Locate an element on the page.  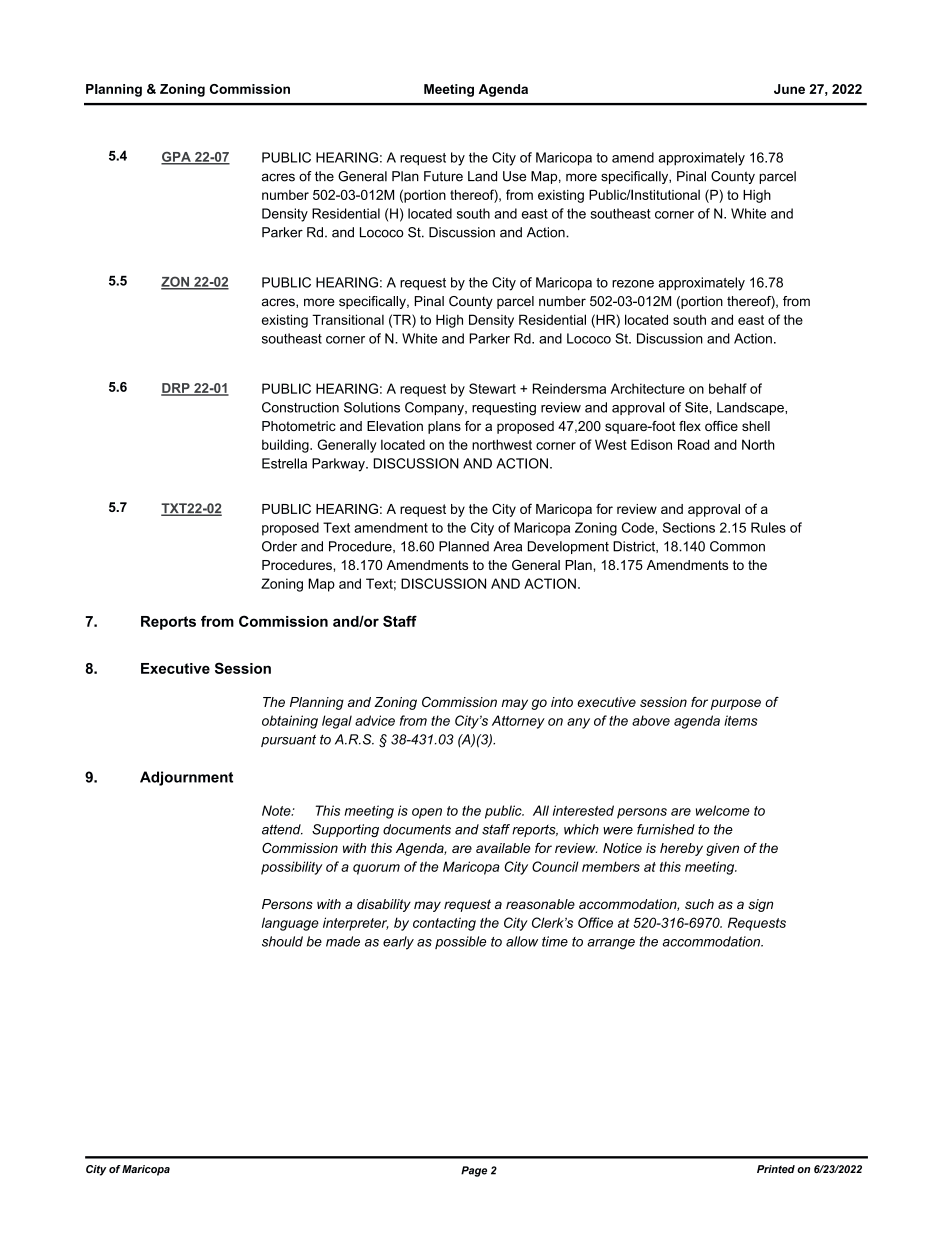
Stewart is located at coordinates (492, 388).
